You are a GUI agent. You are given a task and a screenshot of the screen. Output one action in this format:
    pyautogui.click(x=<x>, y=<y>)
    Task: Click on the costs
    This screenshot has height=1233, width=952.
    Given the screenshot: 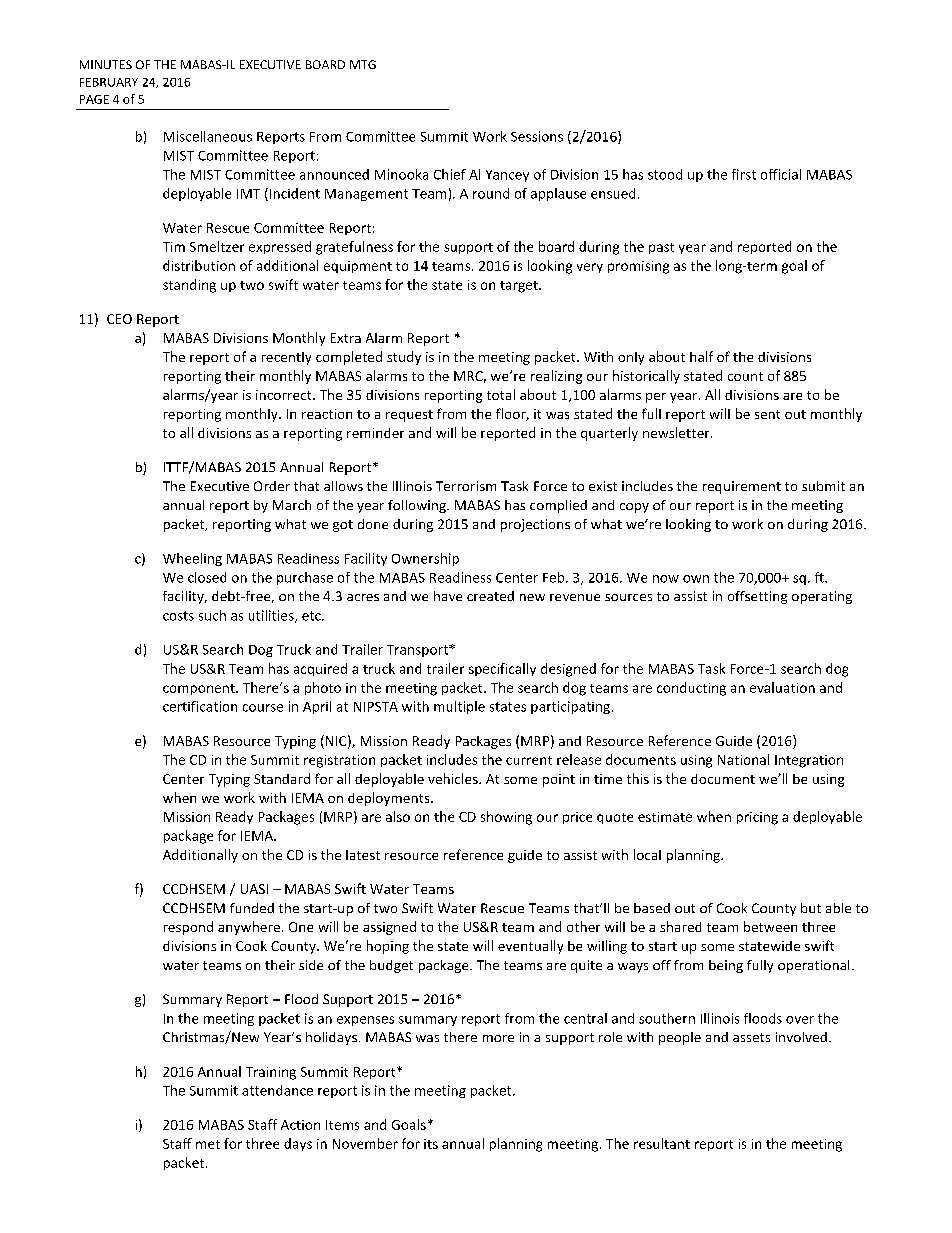 What is the action you would take?
    pyautogui.click(x=178, y=616)
